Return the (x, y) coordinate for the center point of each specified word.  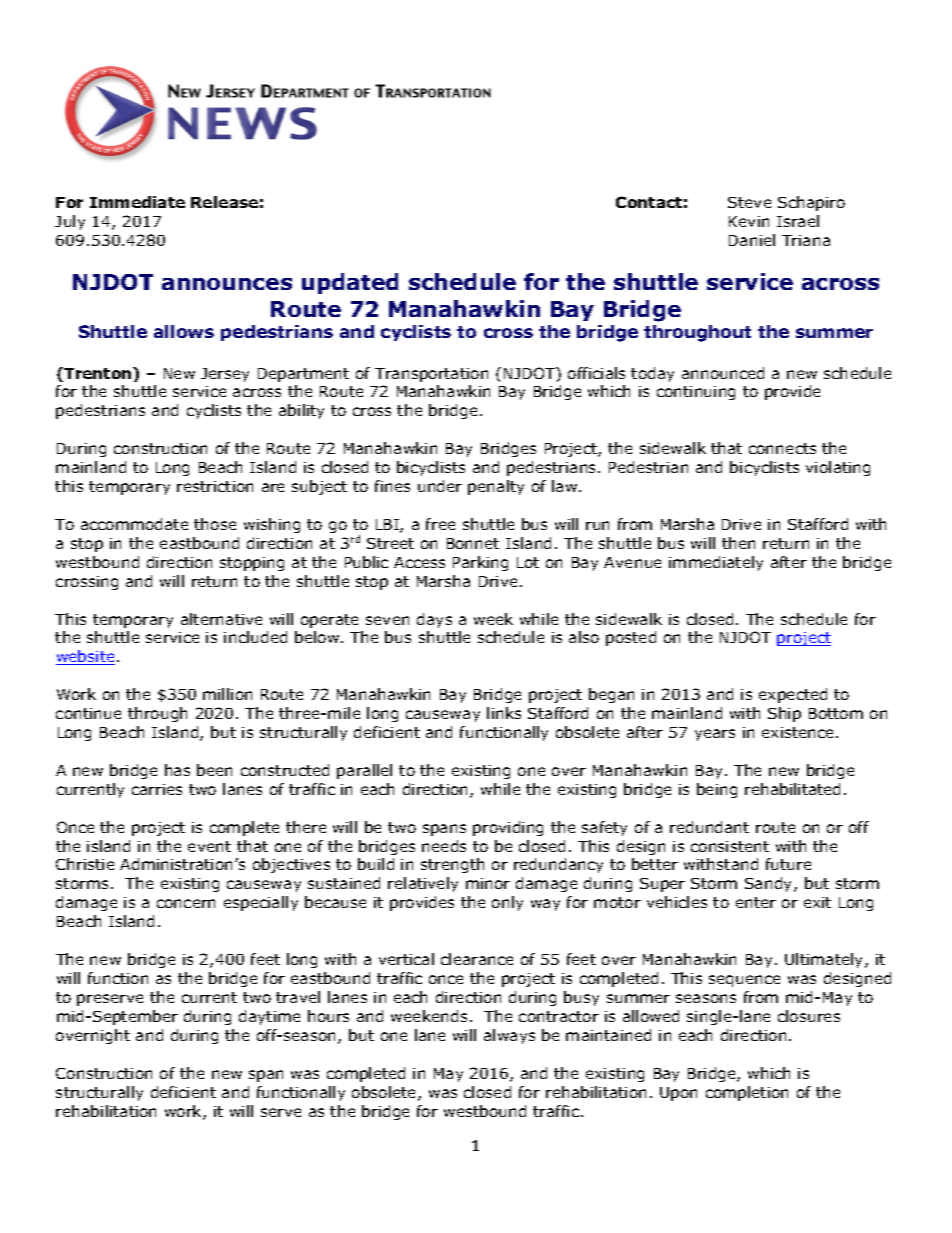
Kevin (749, 221)
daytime (269, 1017)
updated (350, 283)
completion (747, 1093)
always (509, 1036)
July (70, 222)
